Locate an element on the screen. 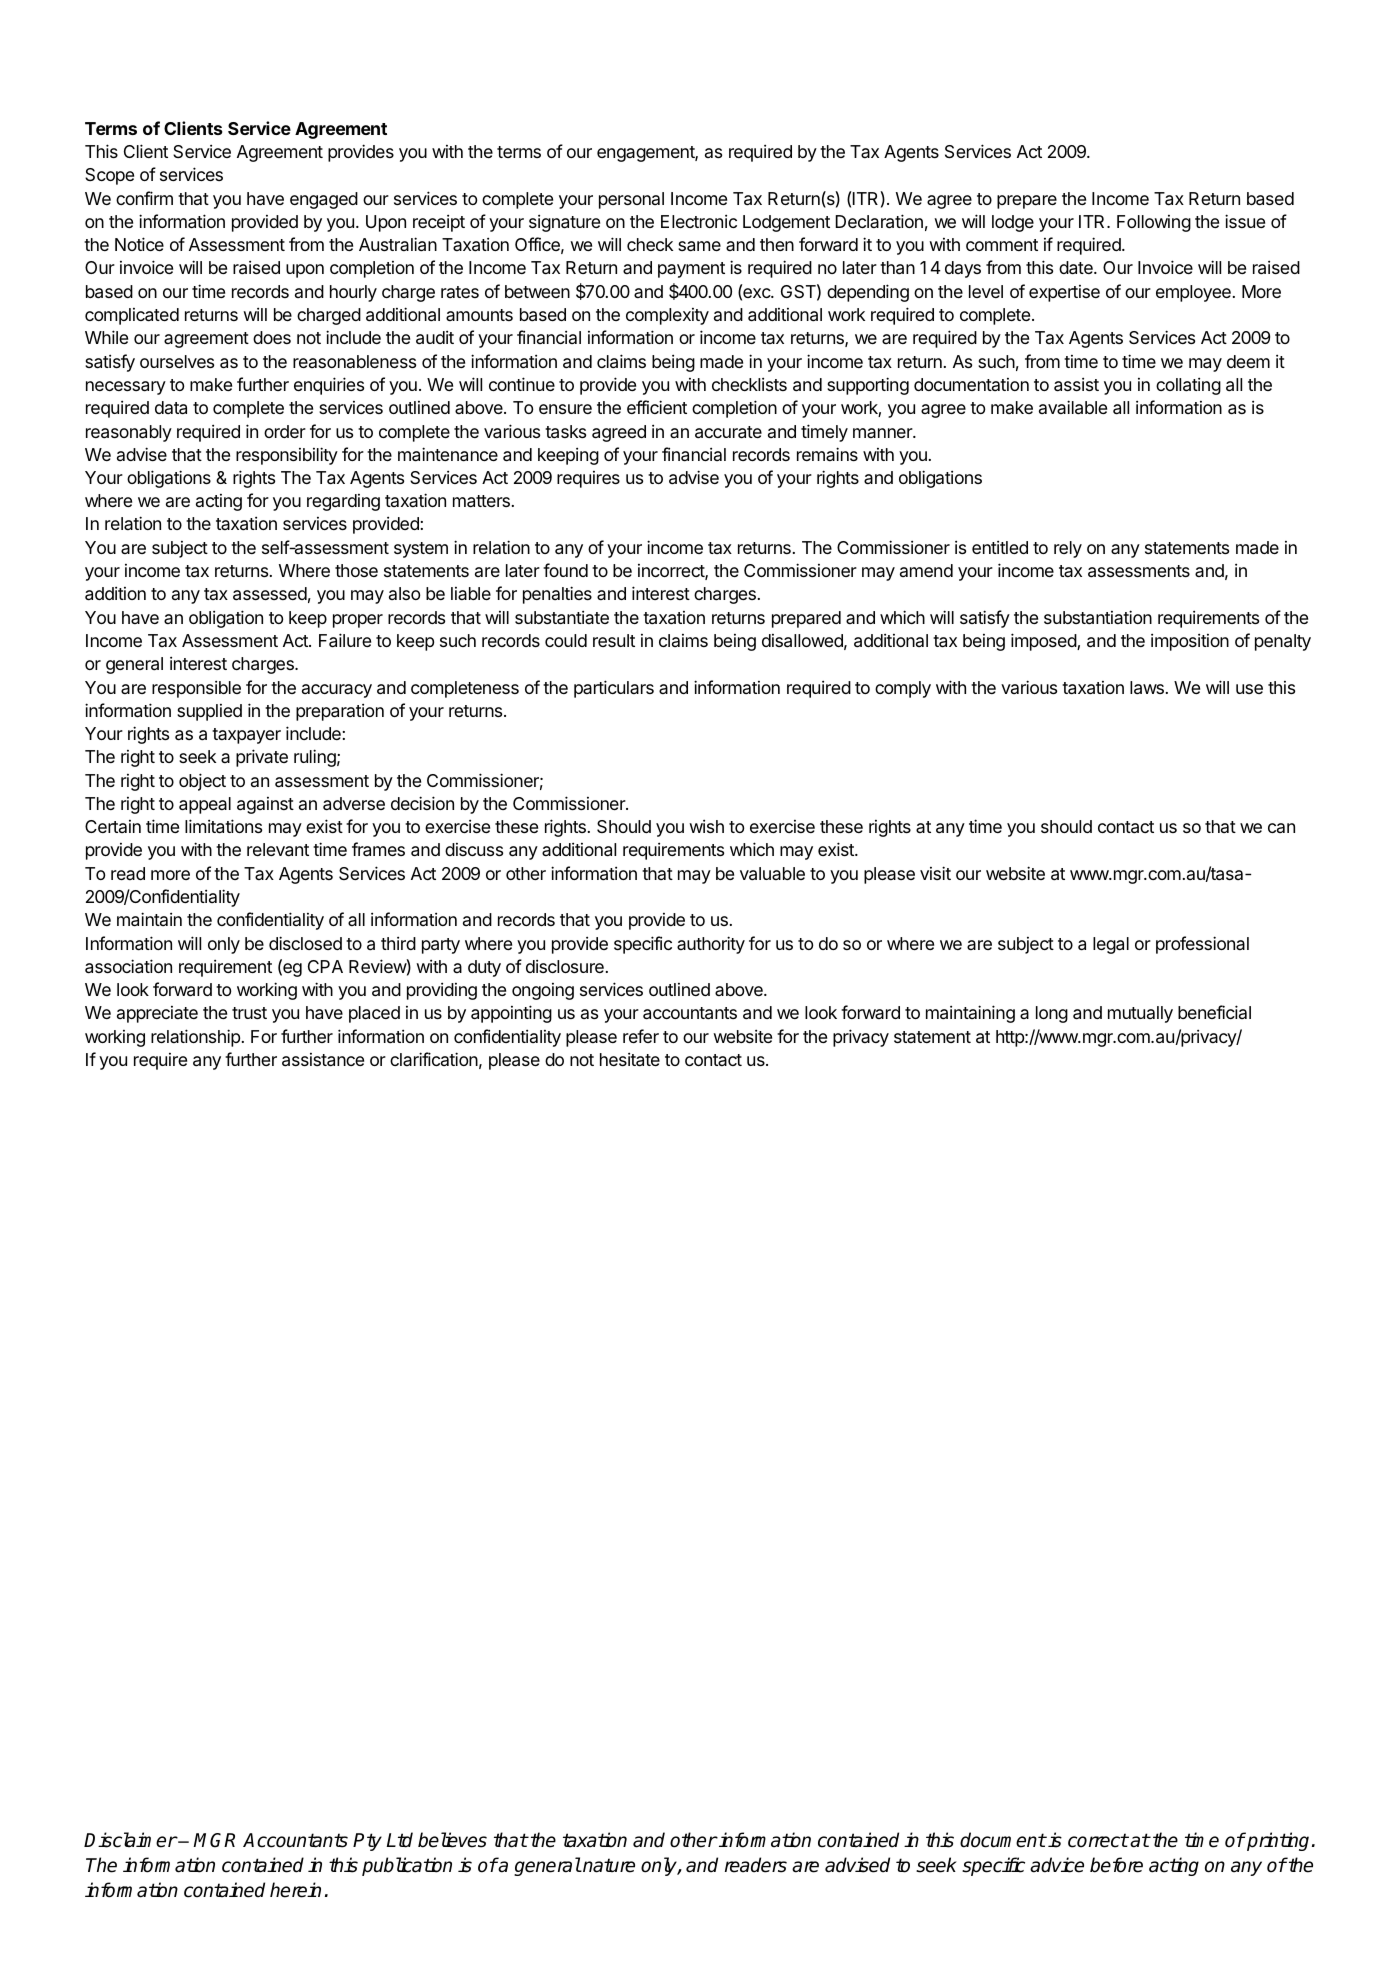 The width and height of the screenshot is (1398, 1976). mutually is located at coordinates (1140, 1014).
